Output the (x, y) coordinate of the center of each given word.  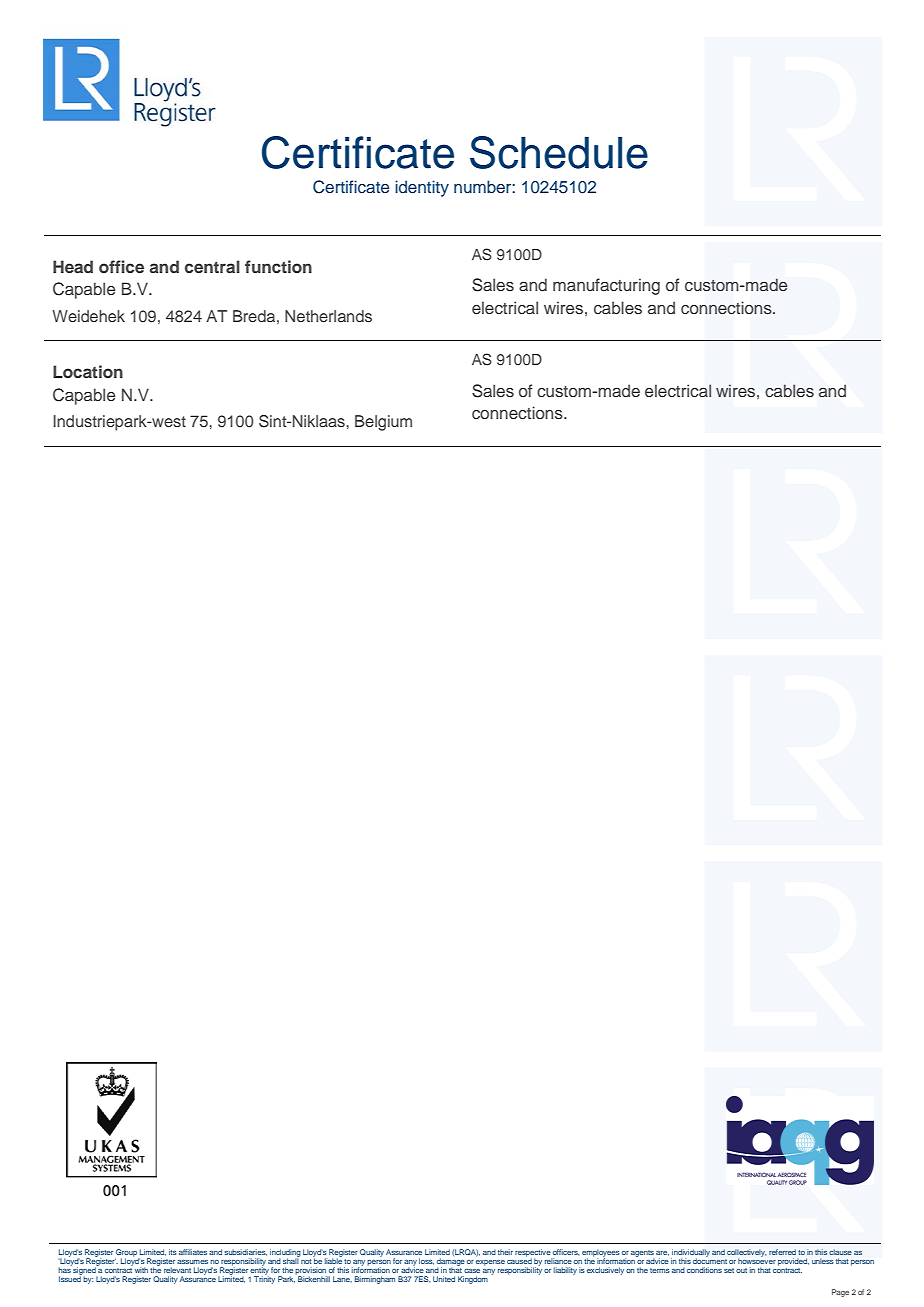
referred (782, 1252)
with (141, 1270)
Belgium (383, 423)
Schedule (559, 152)
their (505, 1252)
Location (88, 371)
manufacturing (606, 286)
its (173, 1252)
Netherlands (328, 316)
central (212, 266)
